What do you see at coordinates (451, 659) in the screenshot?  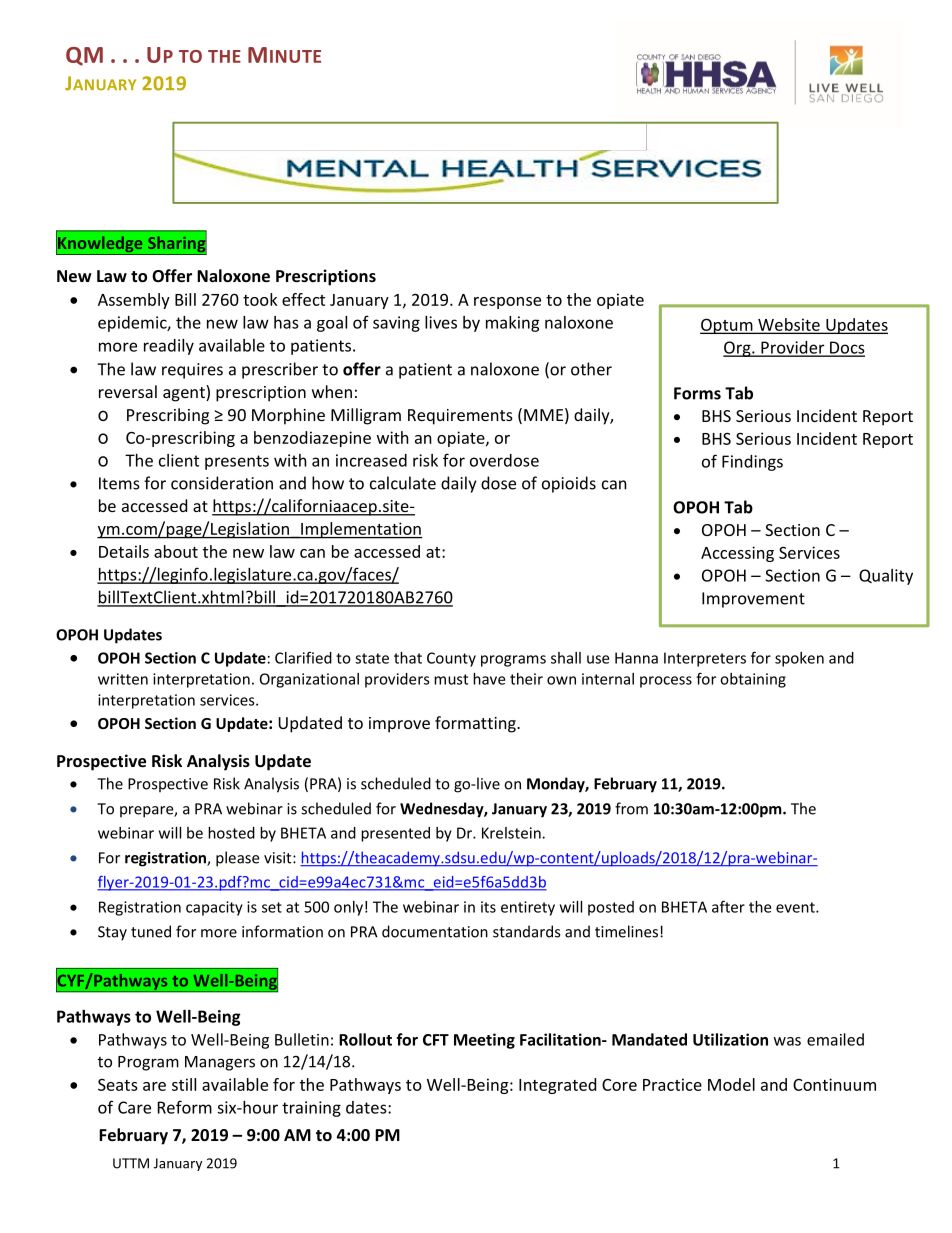 I see `County` at bounding box center [451, 659].
